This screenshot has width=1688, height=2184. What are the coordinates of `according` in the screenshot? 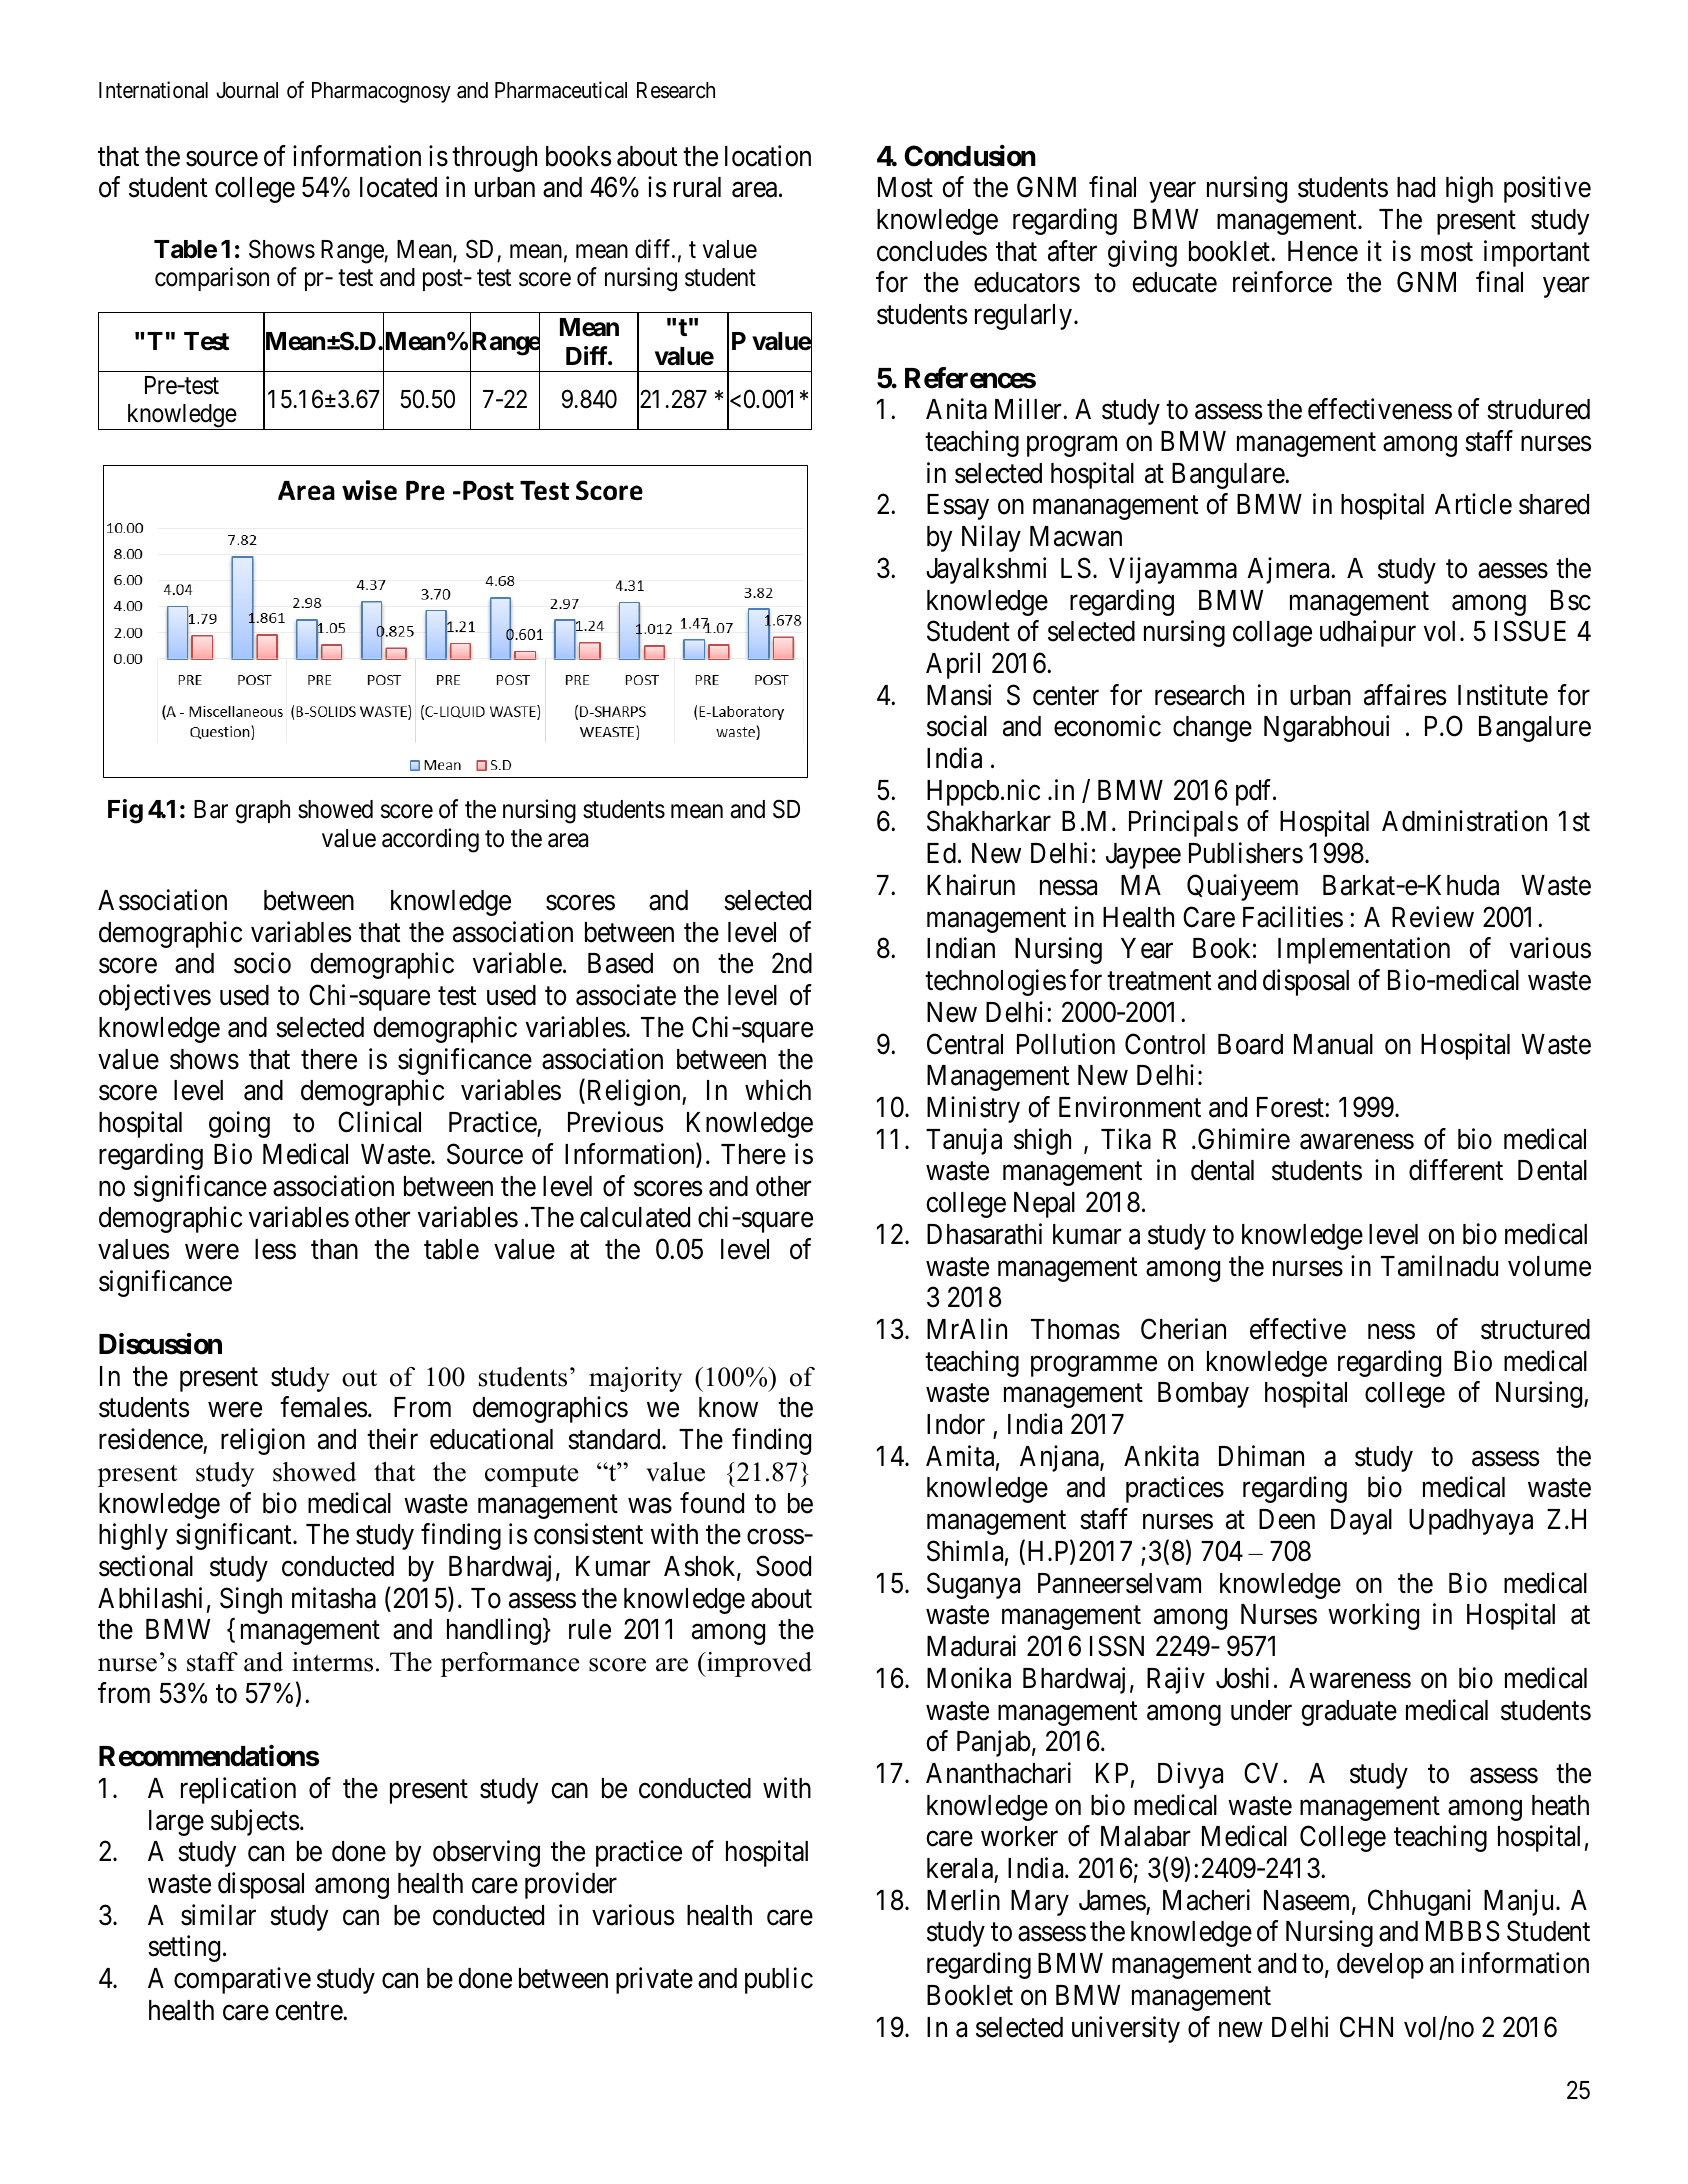 It's located at (430, 840).
